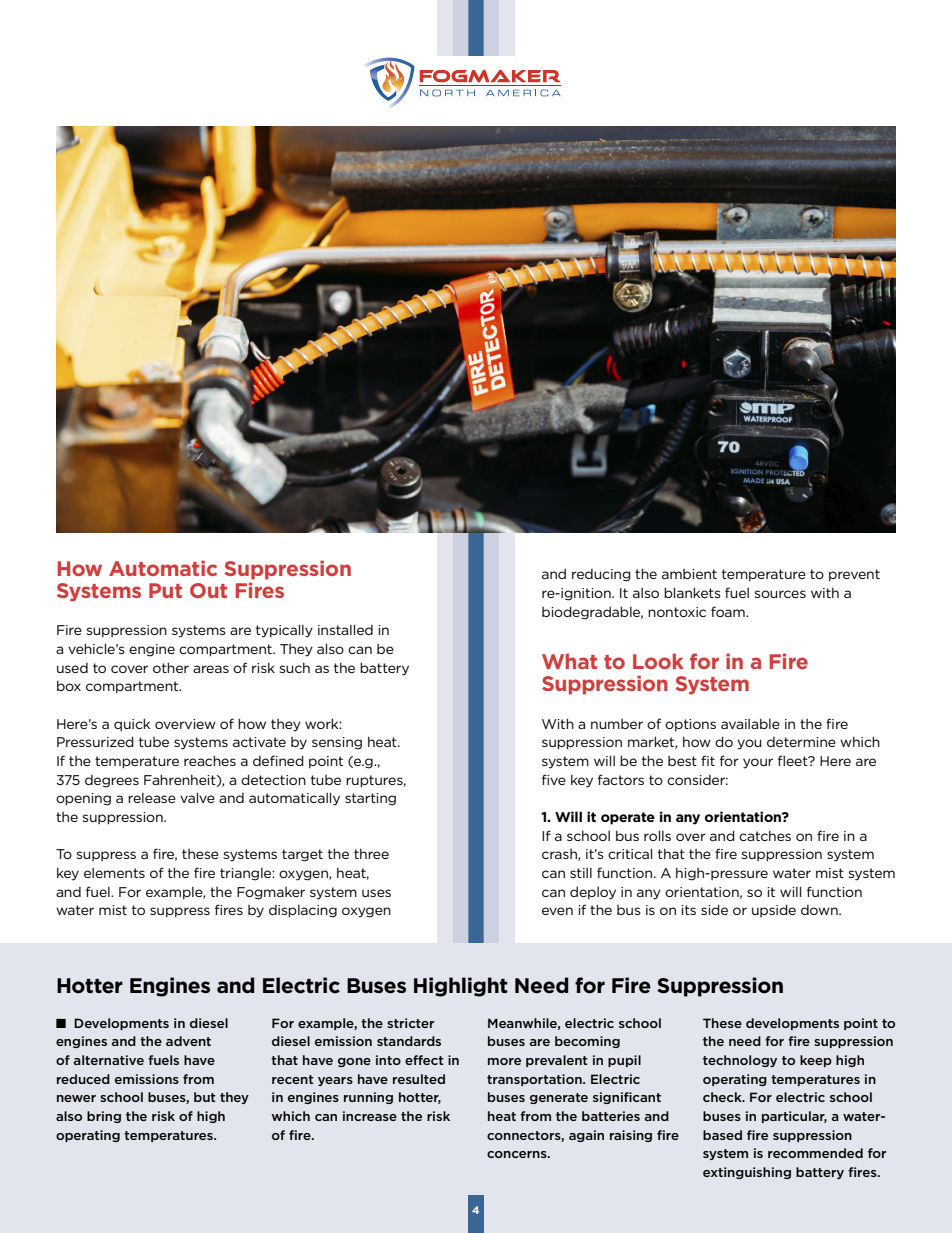  I want to click on increase, so click(370, 1116).
